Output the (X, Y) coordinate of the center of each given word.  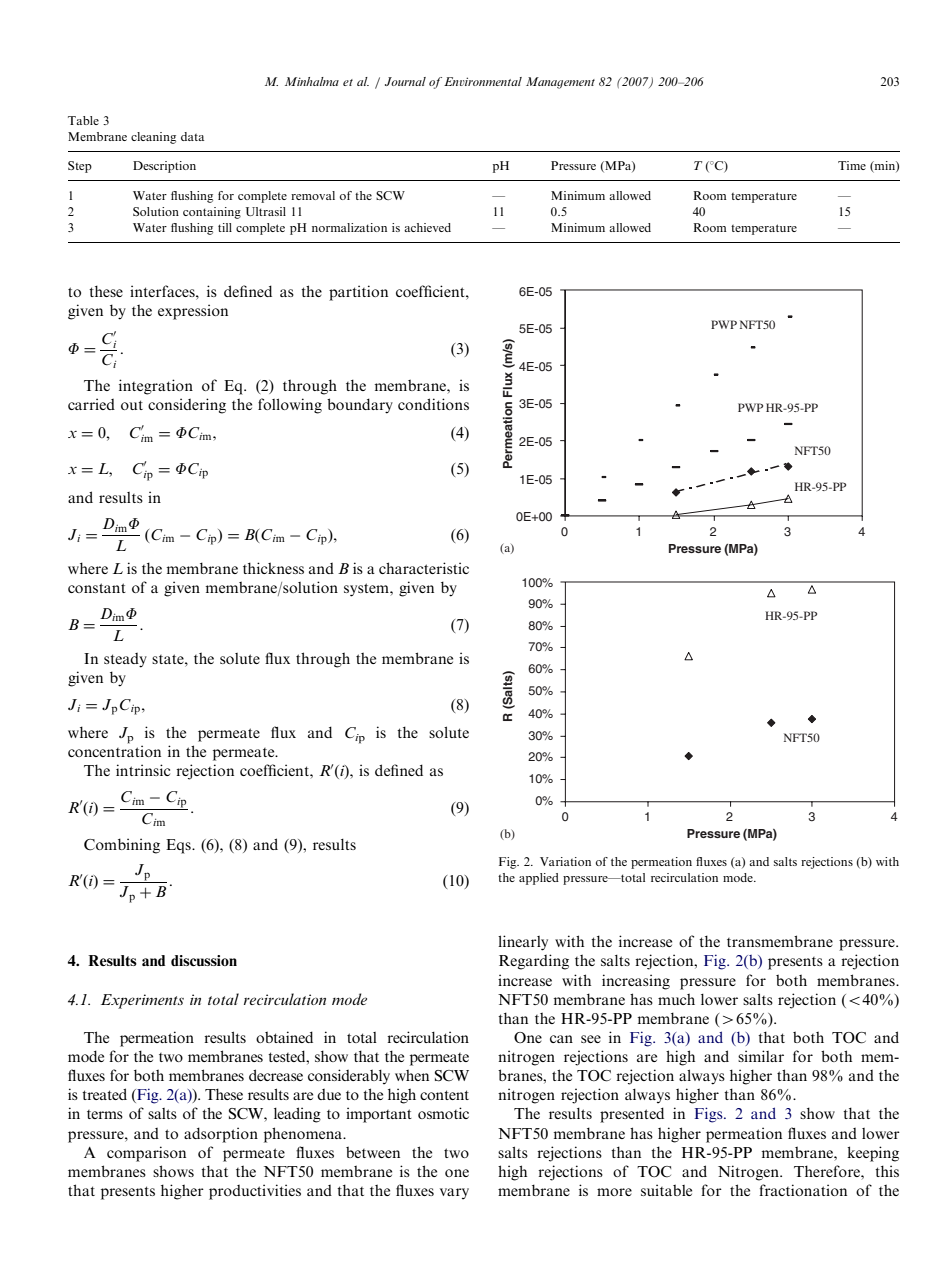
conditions (433, 404)
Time (852, 165)
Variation (565, 861)
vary (454, 1194)
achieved (427, 227)
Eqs (179, 846)
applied (539, 879)
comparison (146, 1154)
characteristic (424, 568)
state (169, 659)
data (192, 136)
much (676, 999)
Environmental (483, 81)
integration (156, 387)
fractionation (803, 1190)
